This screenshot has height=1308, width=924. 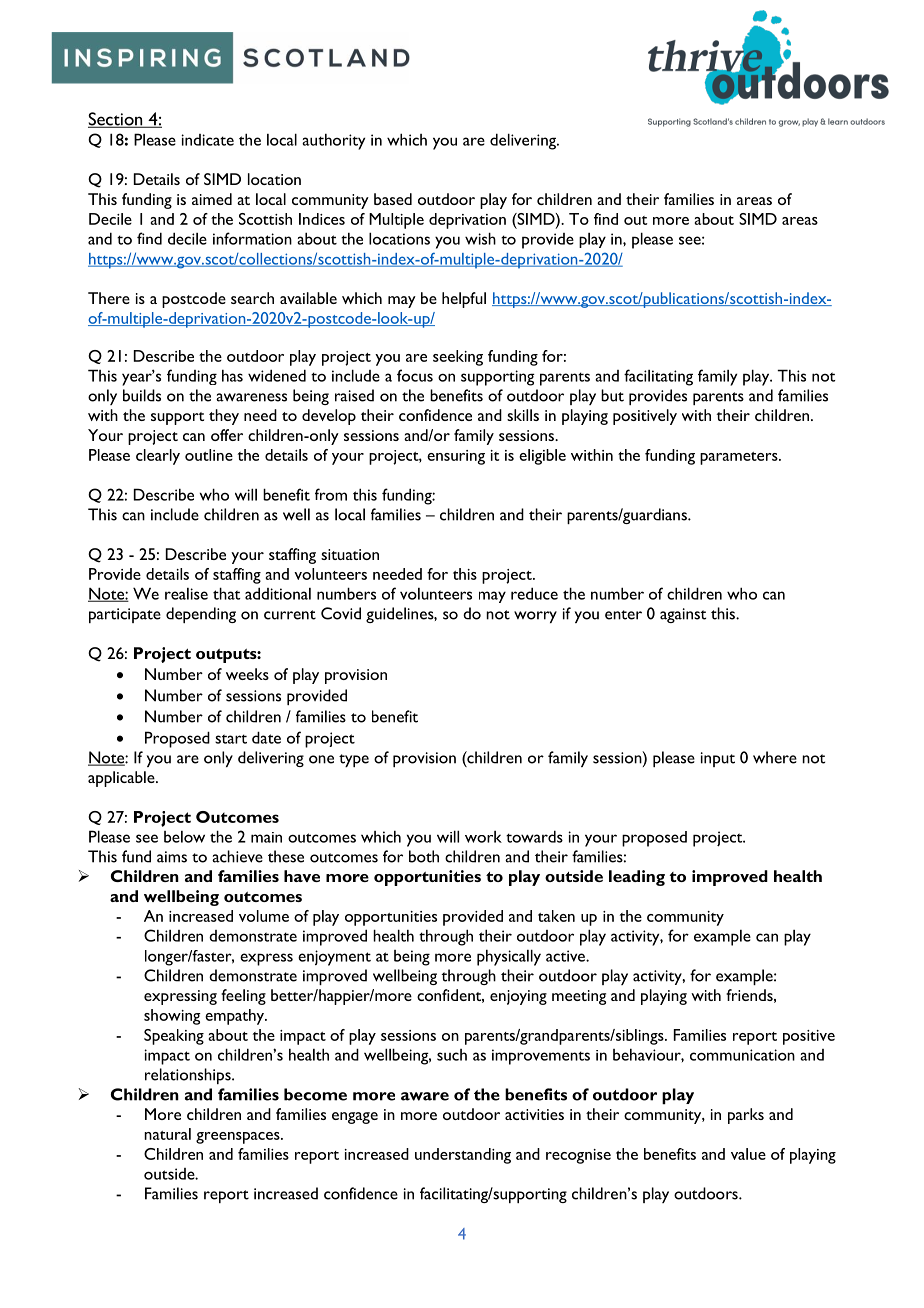 I want to click on parks, so click(x=746, y=1116).
